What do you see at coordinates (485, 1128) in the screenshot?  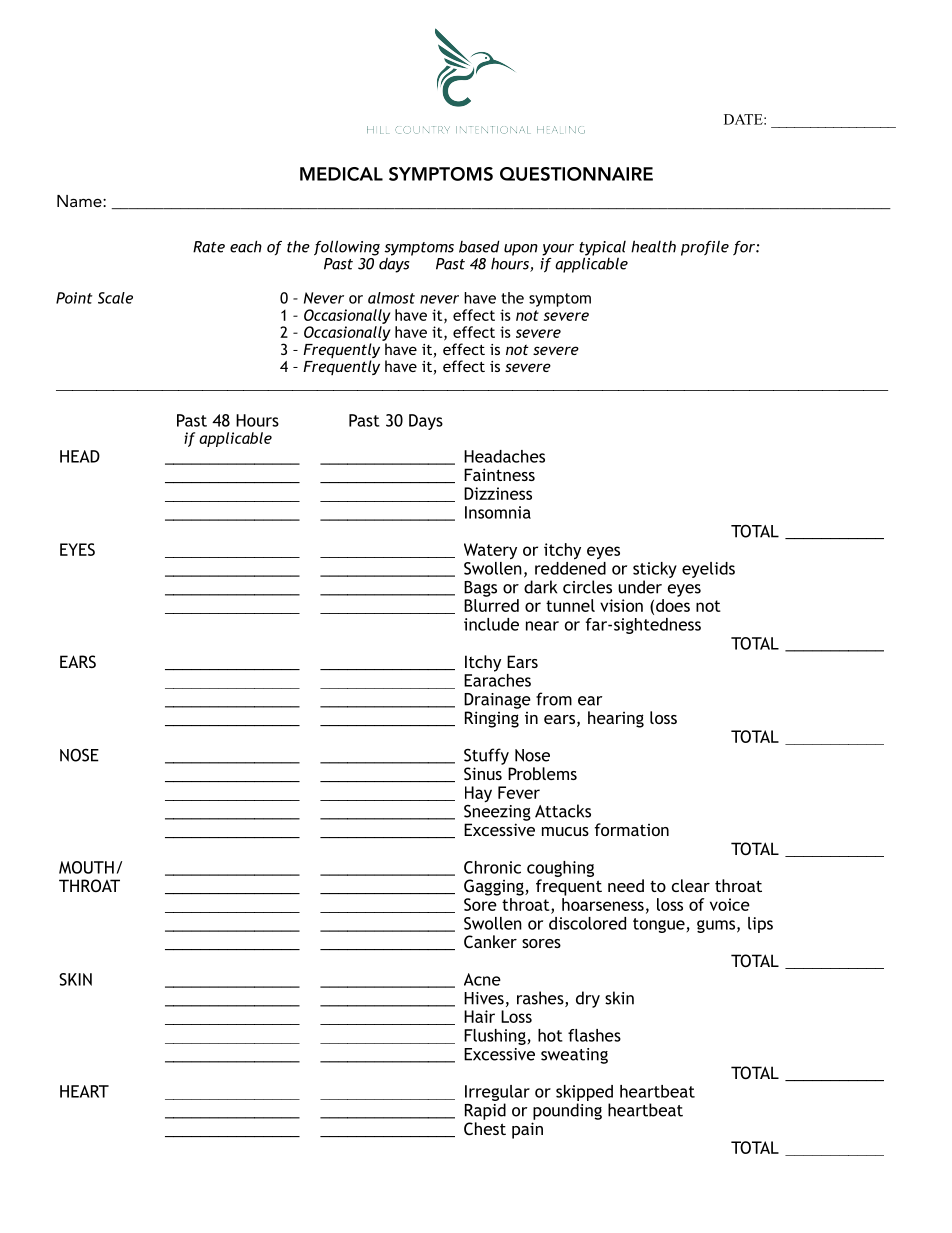 I see `Chest` at bounding box center [485, 1128].
